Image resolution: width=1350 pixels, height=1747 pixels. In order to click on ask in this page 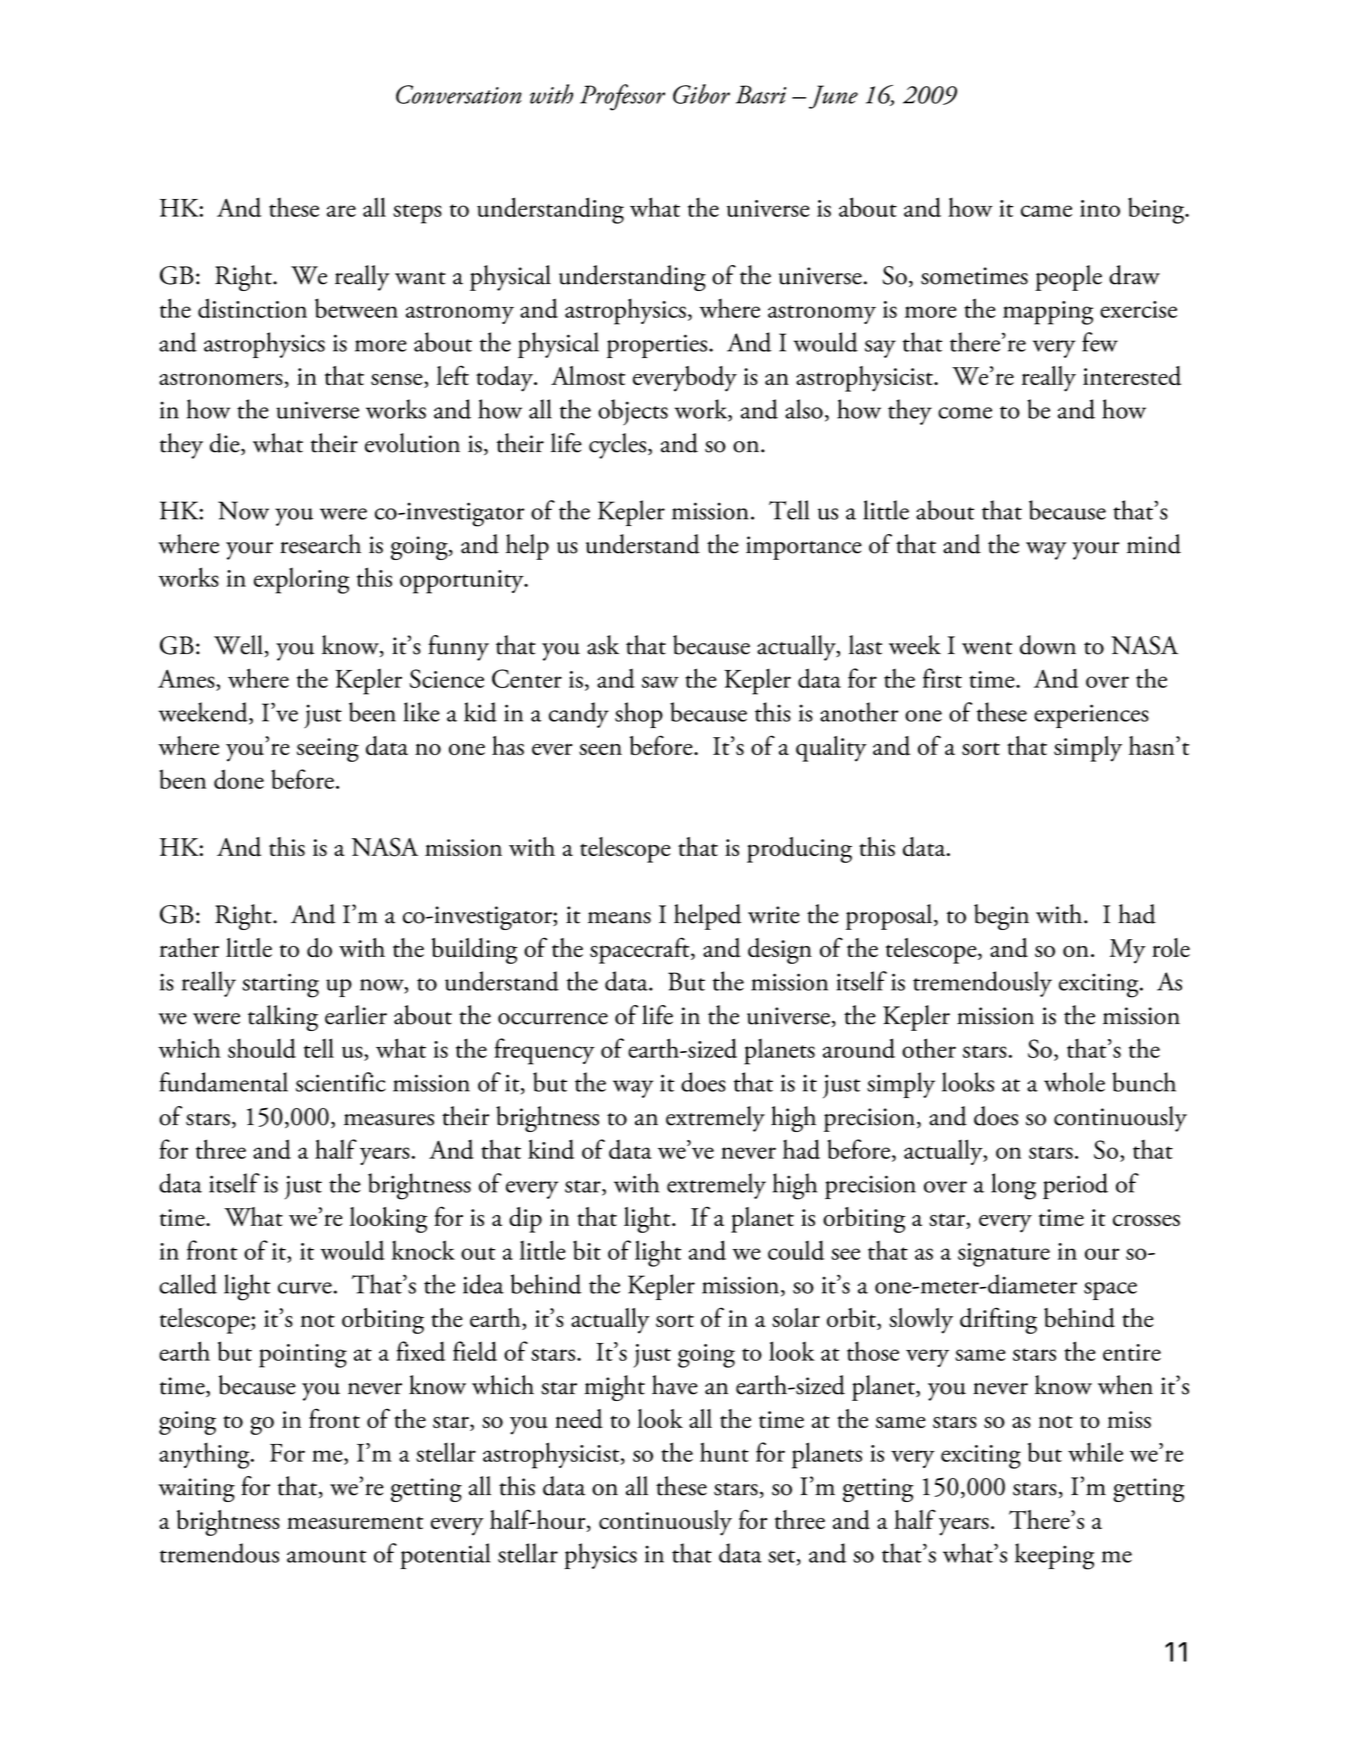, I will do `click(603, 645)`.
